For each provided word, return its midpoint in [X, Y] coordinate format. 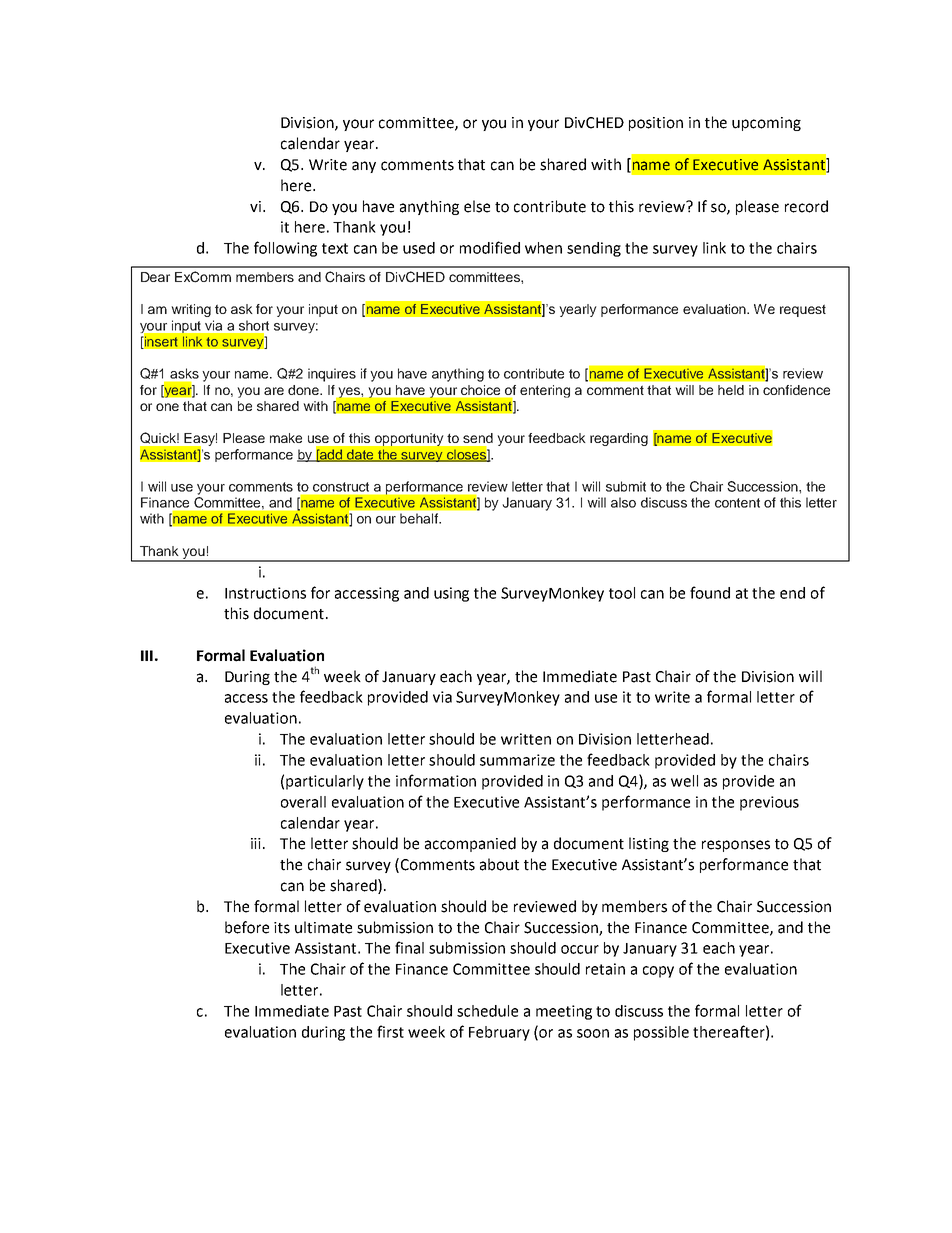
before [247, 927]
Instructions [265, 593]
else [477, 206]
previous [769, 803]
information [436, 780]
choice [480, 390]
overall [303, 802]
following [285, 249]
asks [184, 373]
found [710, 592]
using [451, 594]
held [731, 390]
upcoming [766, 124]
